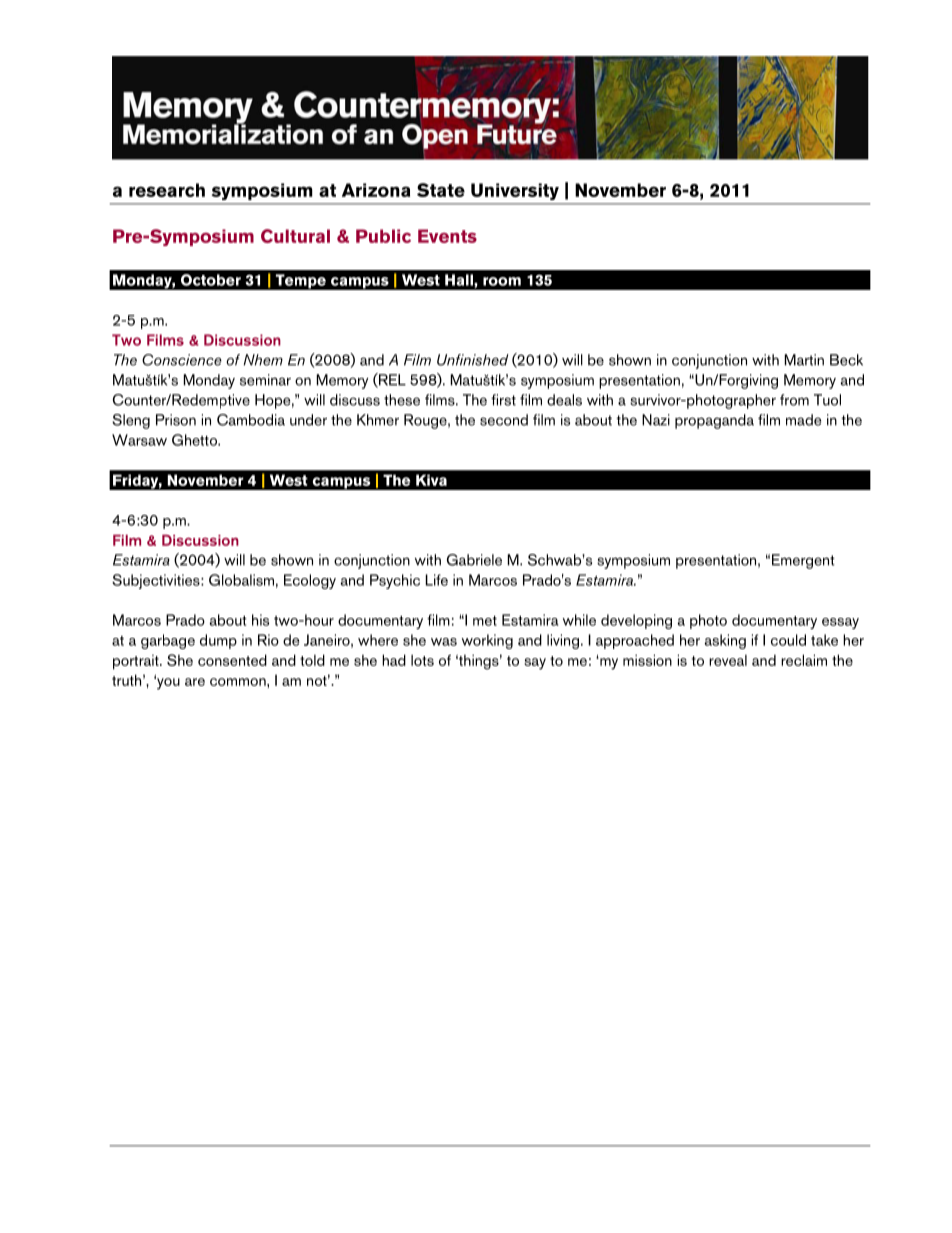 The height and width of the page is (1233, 952). I want to click on lots, so click(422, 660).
